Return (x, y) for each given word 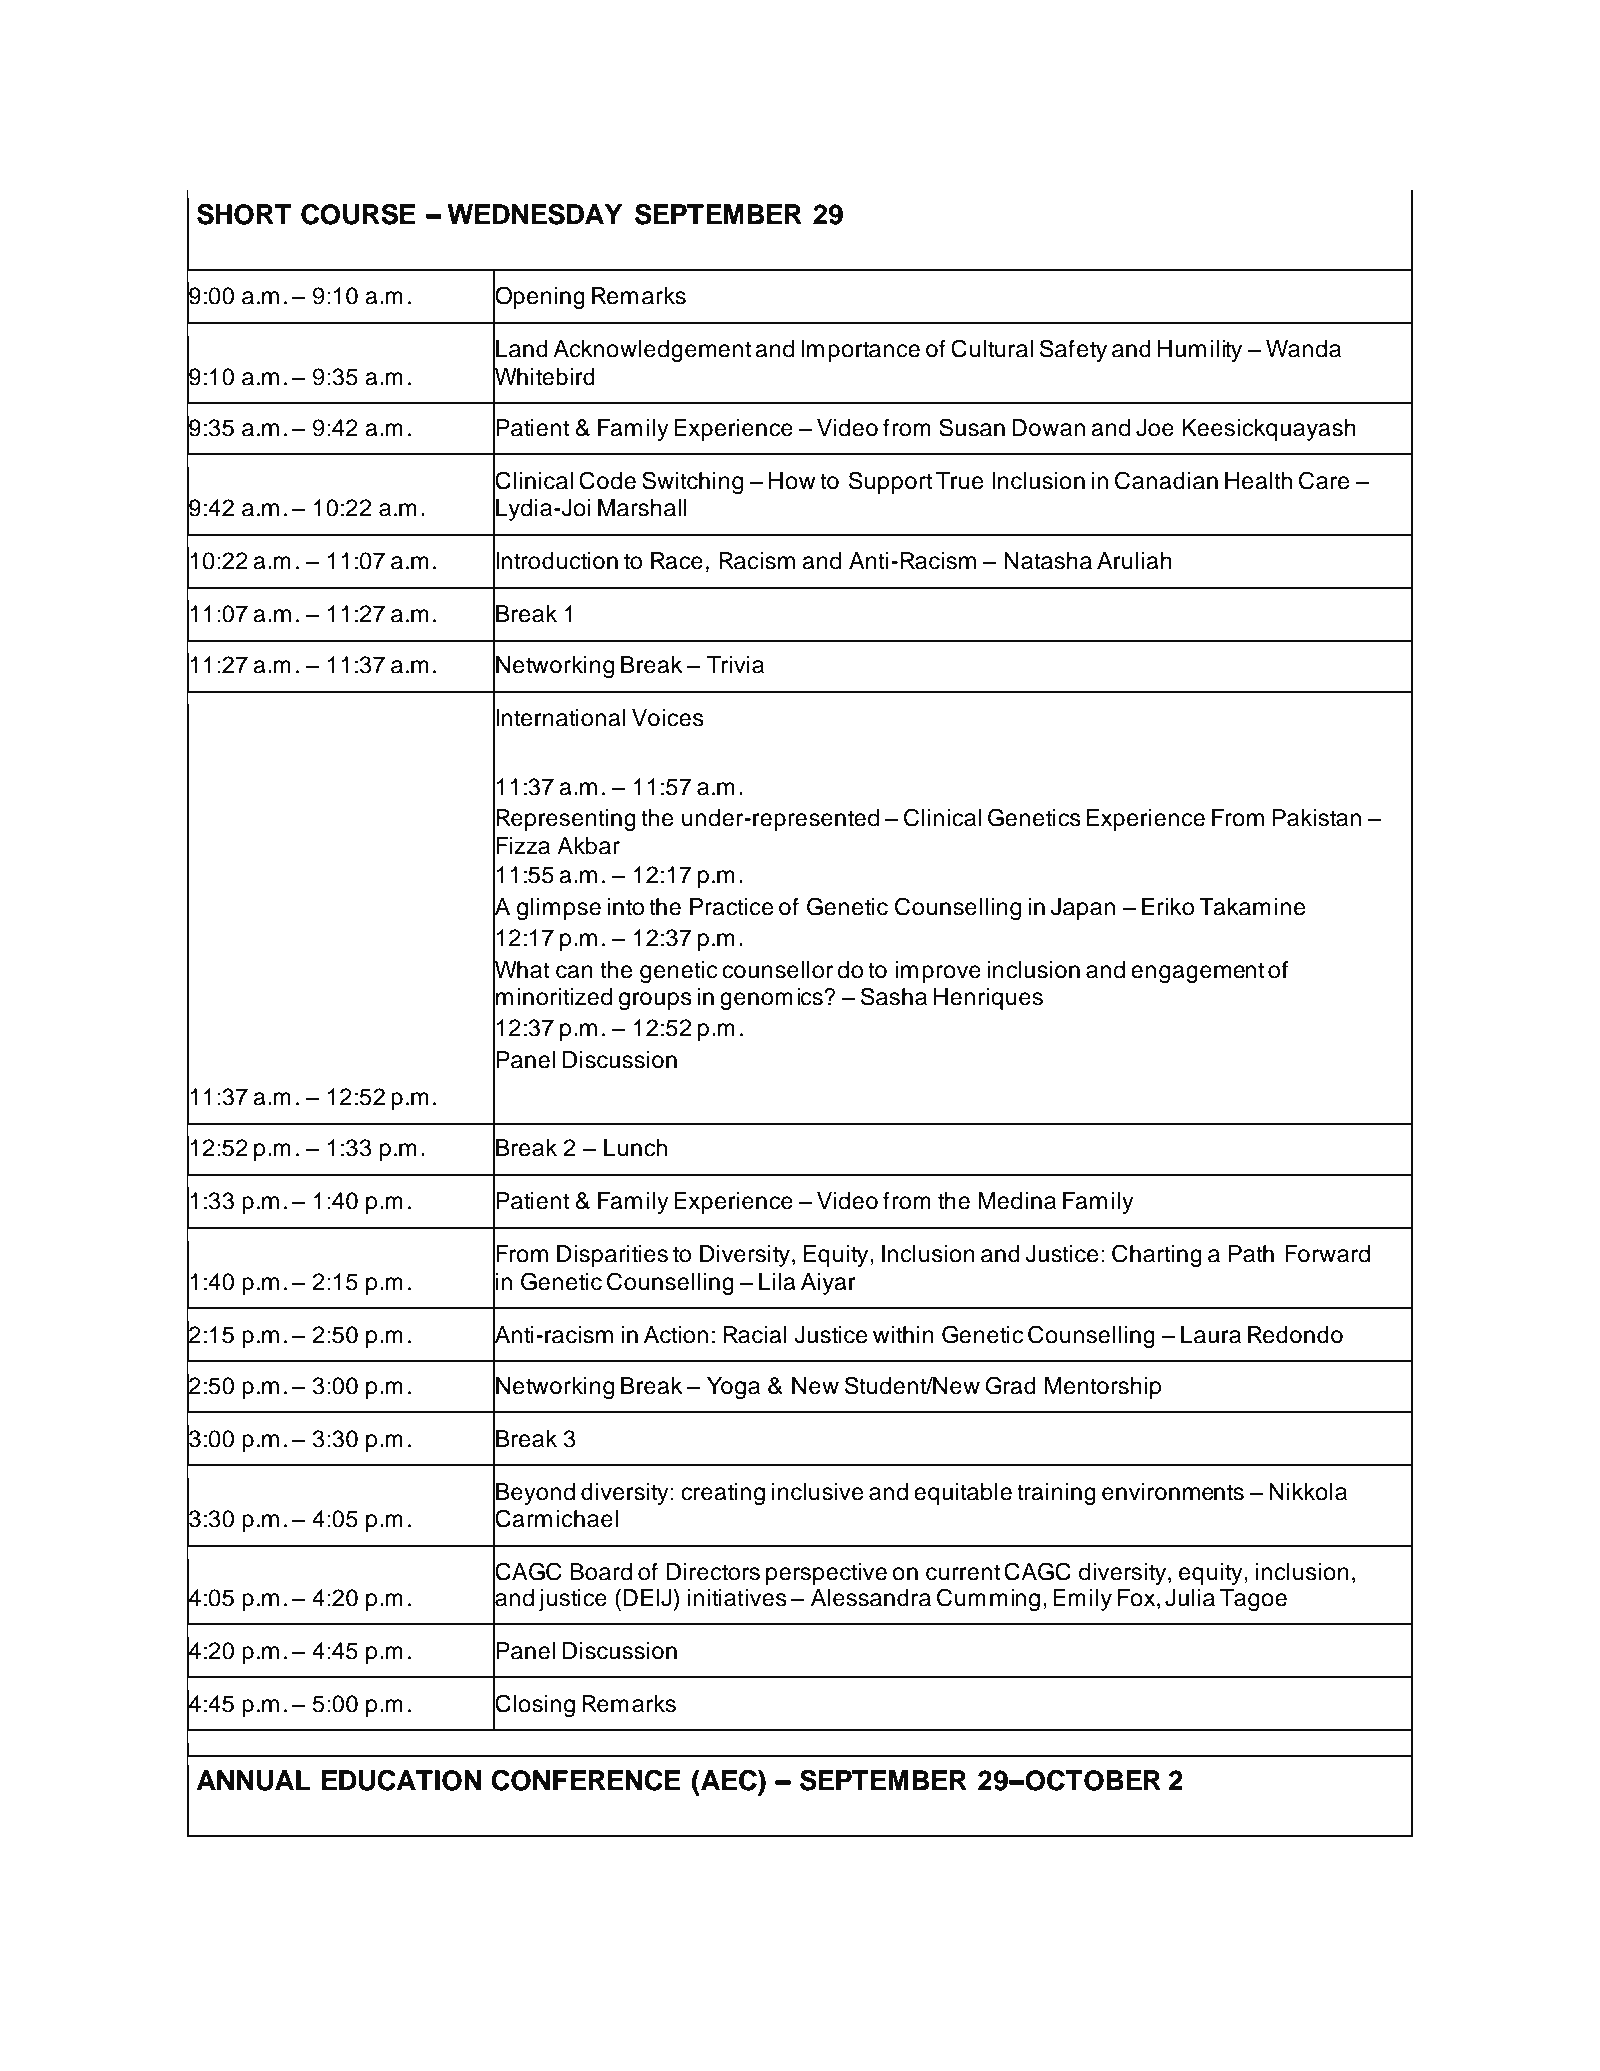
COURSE (358, 214)
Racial (755, 1335)
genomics (772, 999)
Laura (1211, 1335)
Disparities (612, 1256)
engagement (1197, 972)
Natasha (1048, 561)
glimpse (559, 909)
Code (607, 480)
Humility (1200, 351)
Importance (861, 351)
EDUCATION (401, 1780)
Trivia (735, 665)
